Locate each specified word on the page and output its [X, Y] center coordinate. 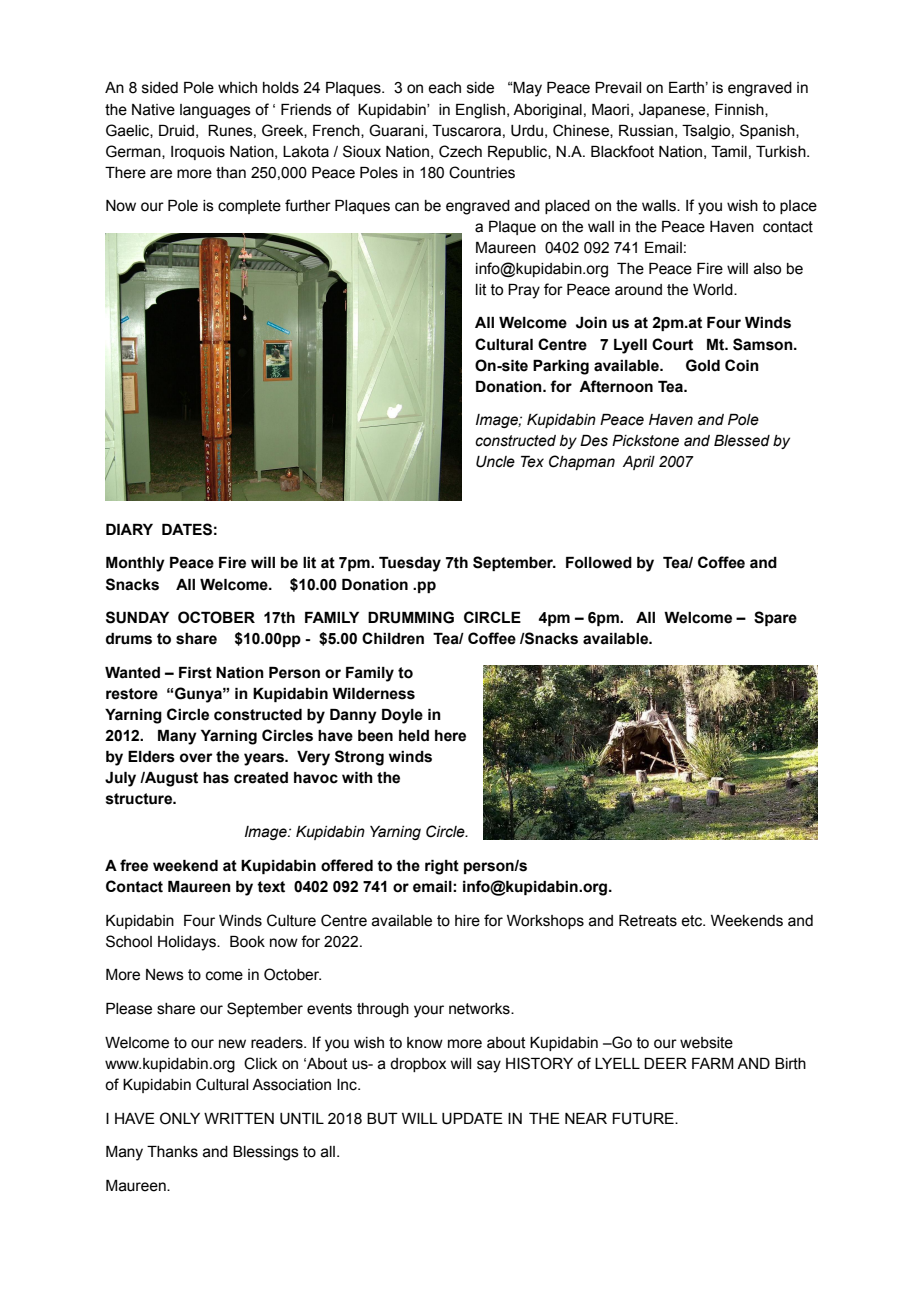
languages [215, 111]
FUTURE [644, 1119]
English [480, 111]
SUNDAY [137, 617]
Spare [775, 618]
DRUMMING [411, 617]
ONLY [180, 1118]
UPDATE [472, 1119]
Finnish [740, 110]
